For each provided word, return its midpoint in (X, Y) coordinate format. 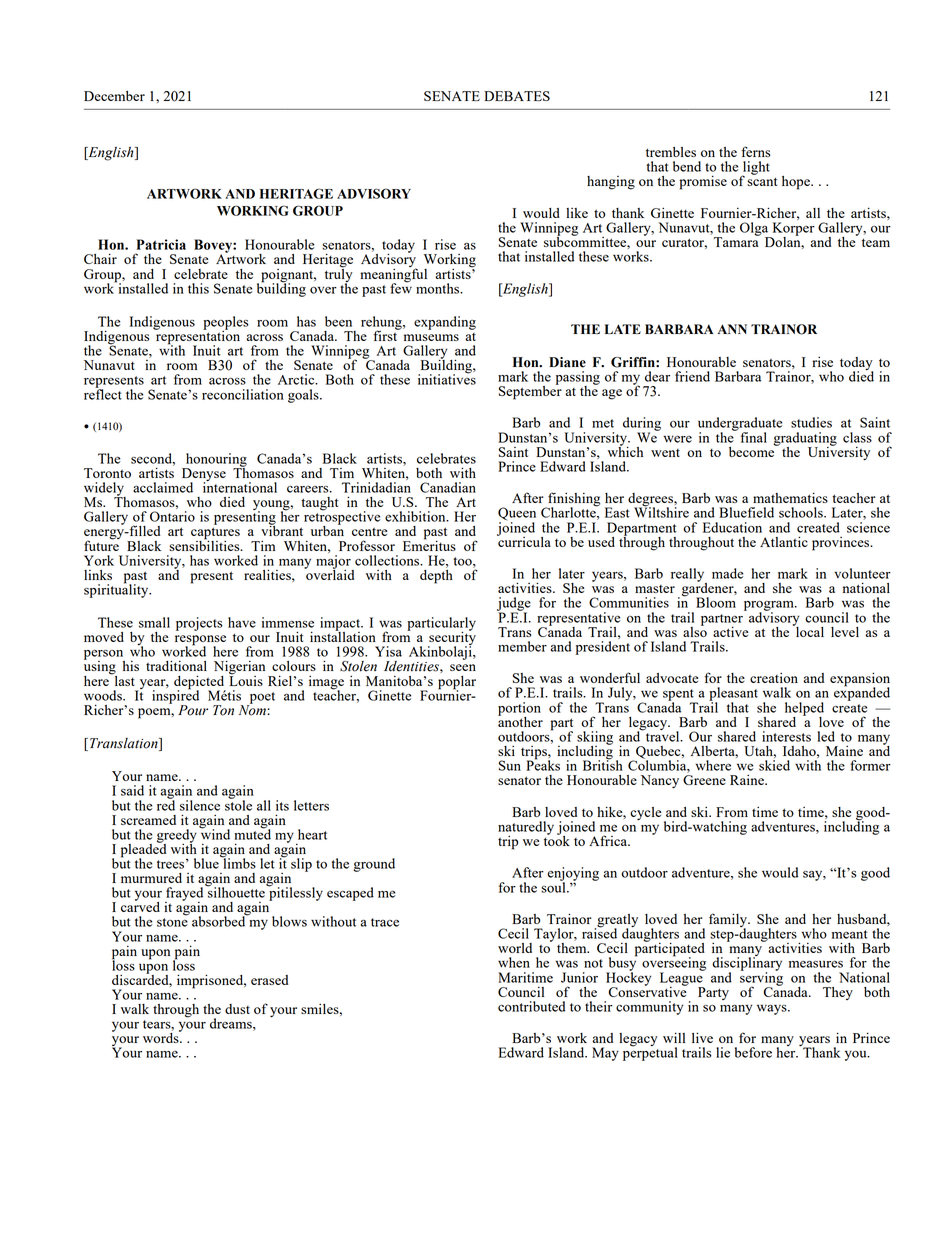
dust (237, 1009)
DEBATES (517, 96)
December (114, 96)
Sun (510, 765)
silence (200, 805)
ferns (755, 151)
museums (431, 337)
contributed (531, 1006)
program (770, 607)
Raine (748, 779)
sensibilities (205, 544)
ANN (732, 329)
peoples (226, 324)
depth (436, 575)
